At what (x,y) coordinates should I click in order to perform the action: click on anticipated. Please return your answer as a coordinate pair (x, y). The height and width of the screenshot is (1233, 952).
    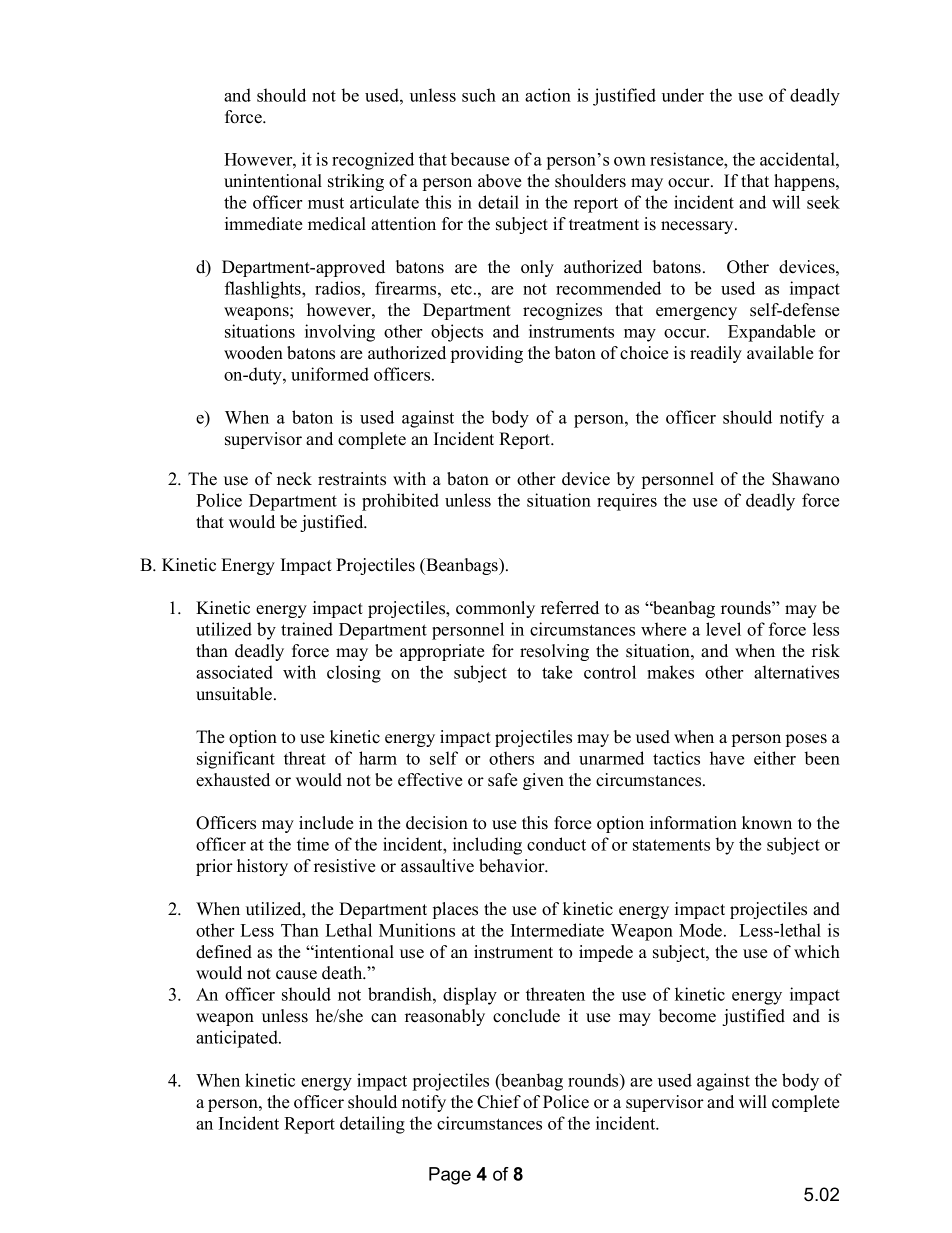
    Looking at the image, I should click on (238, 1039).
